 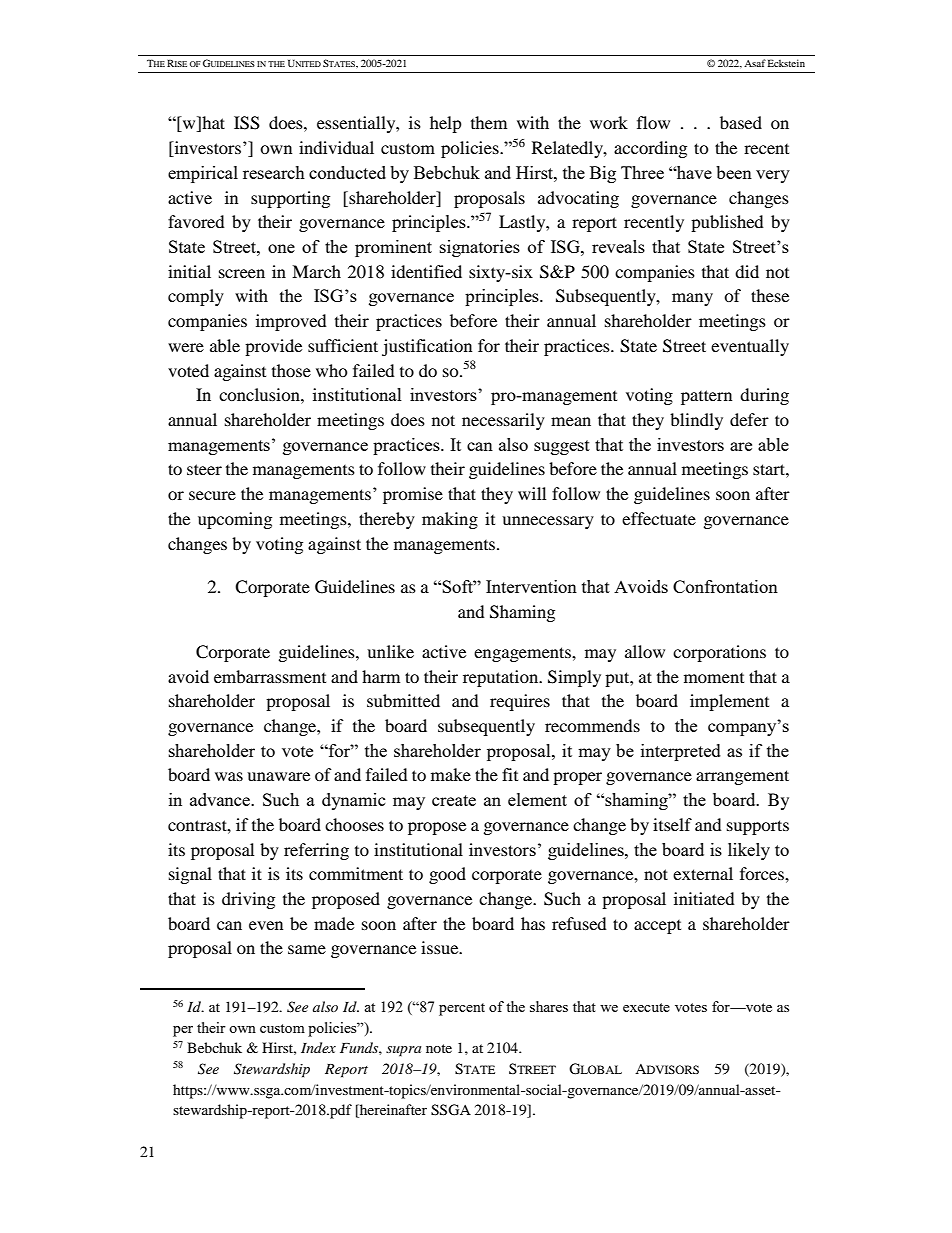 What do you see at coordinates (489, 122) in the screenshot?
I see `them` at bounding box center [489, 122].
